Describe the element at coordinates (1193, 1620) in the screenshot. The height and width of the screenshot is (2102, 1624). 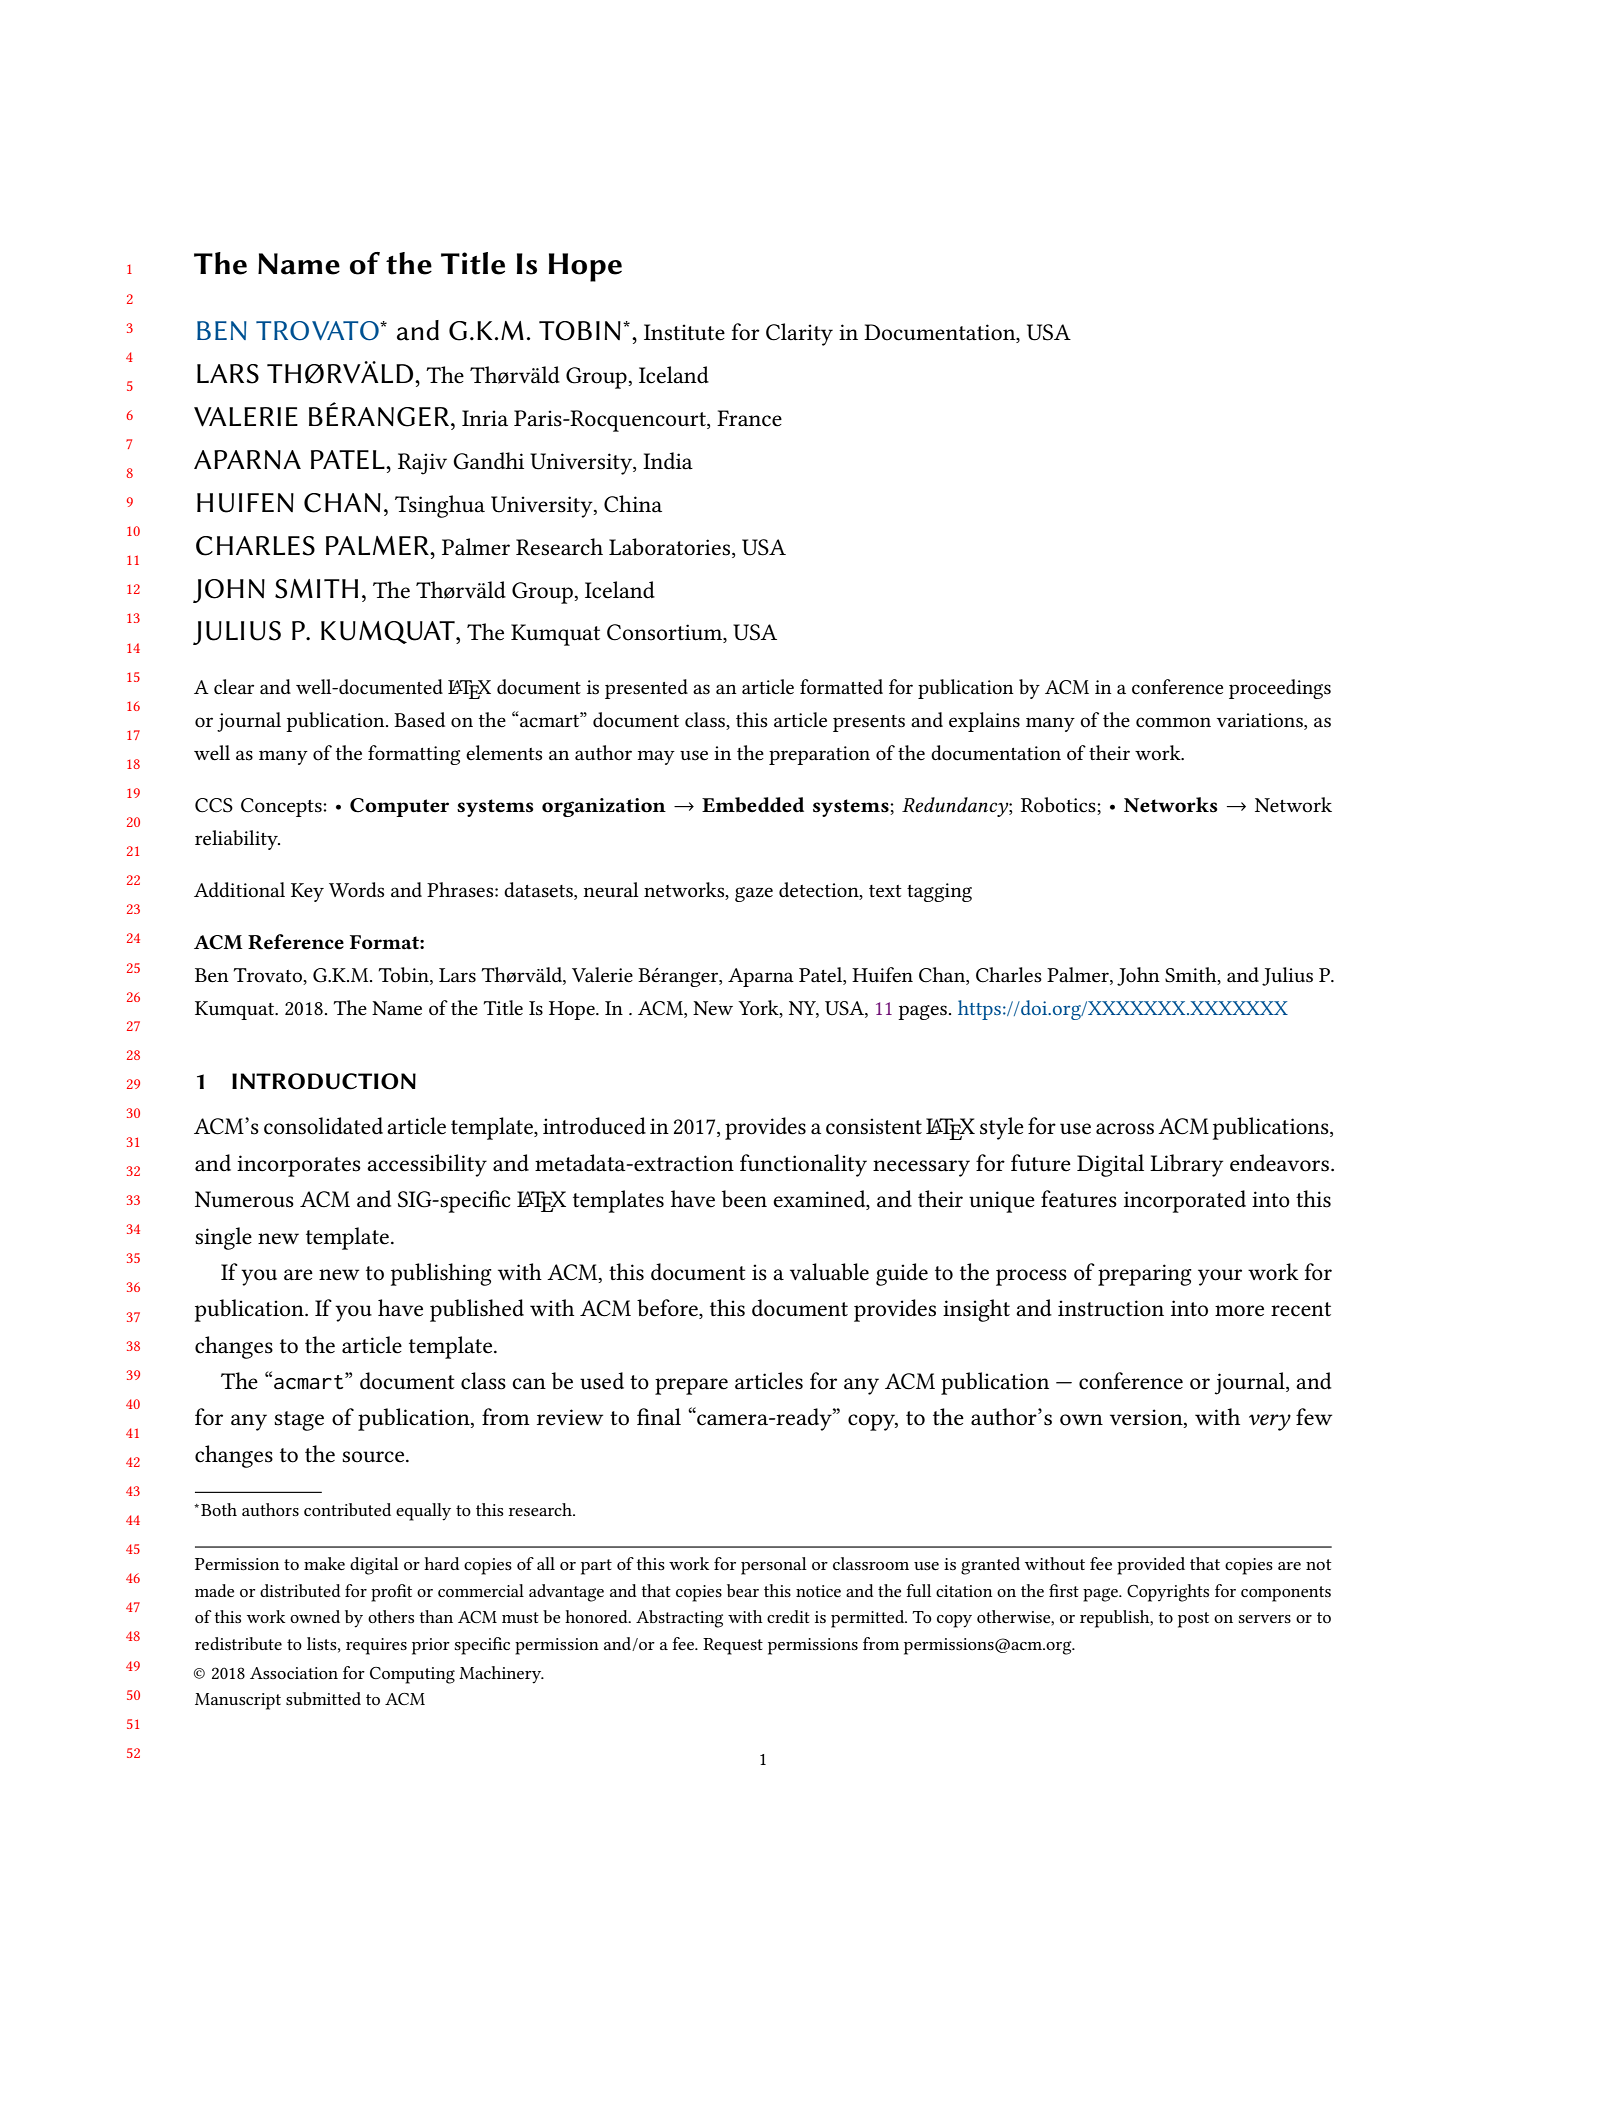
I see `post` at that location.
